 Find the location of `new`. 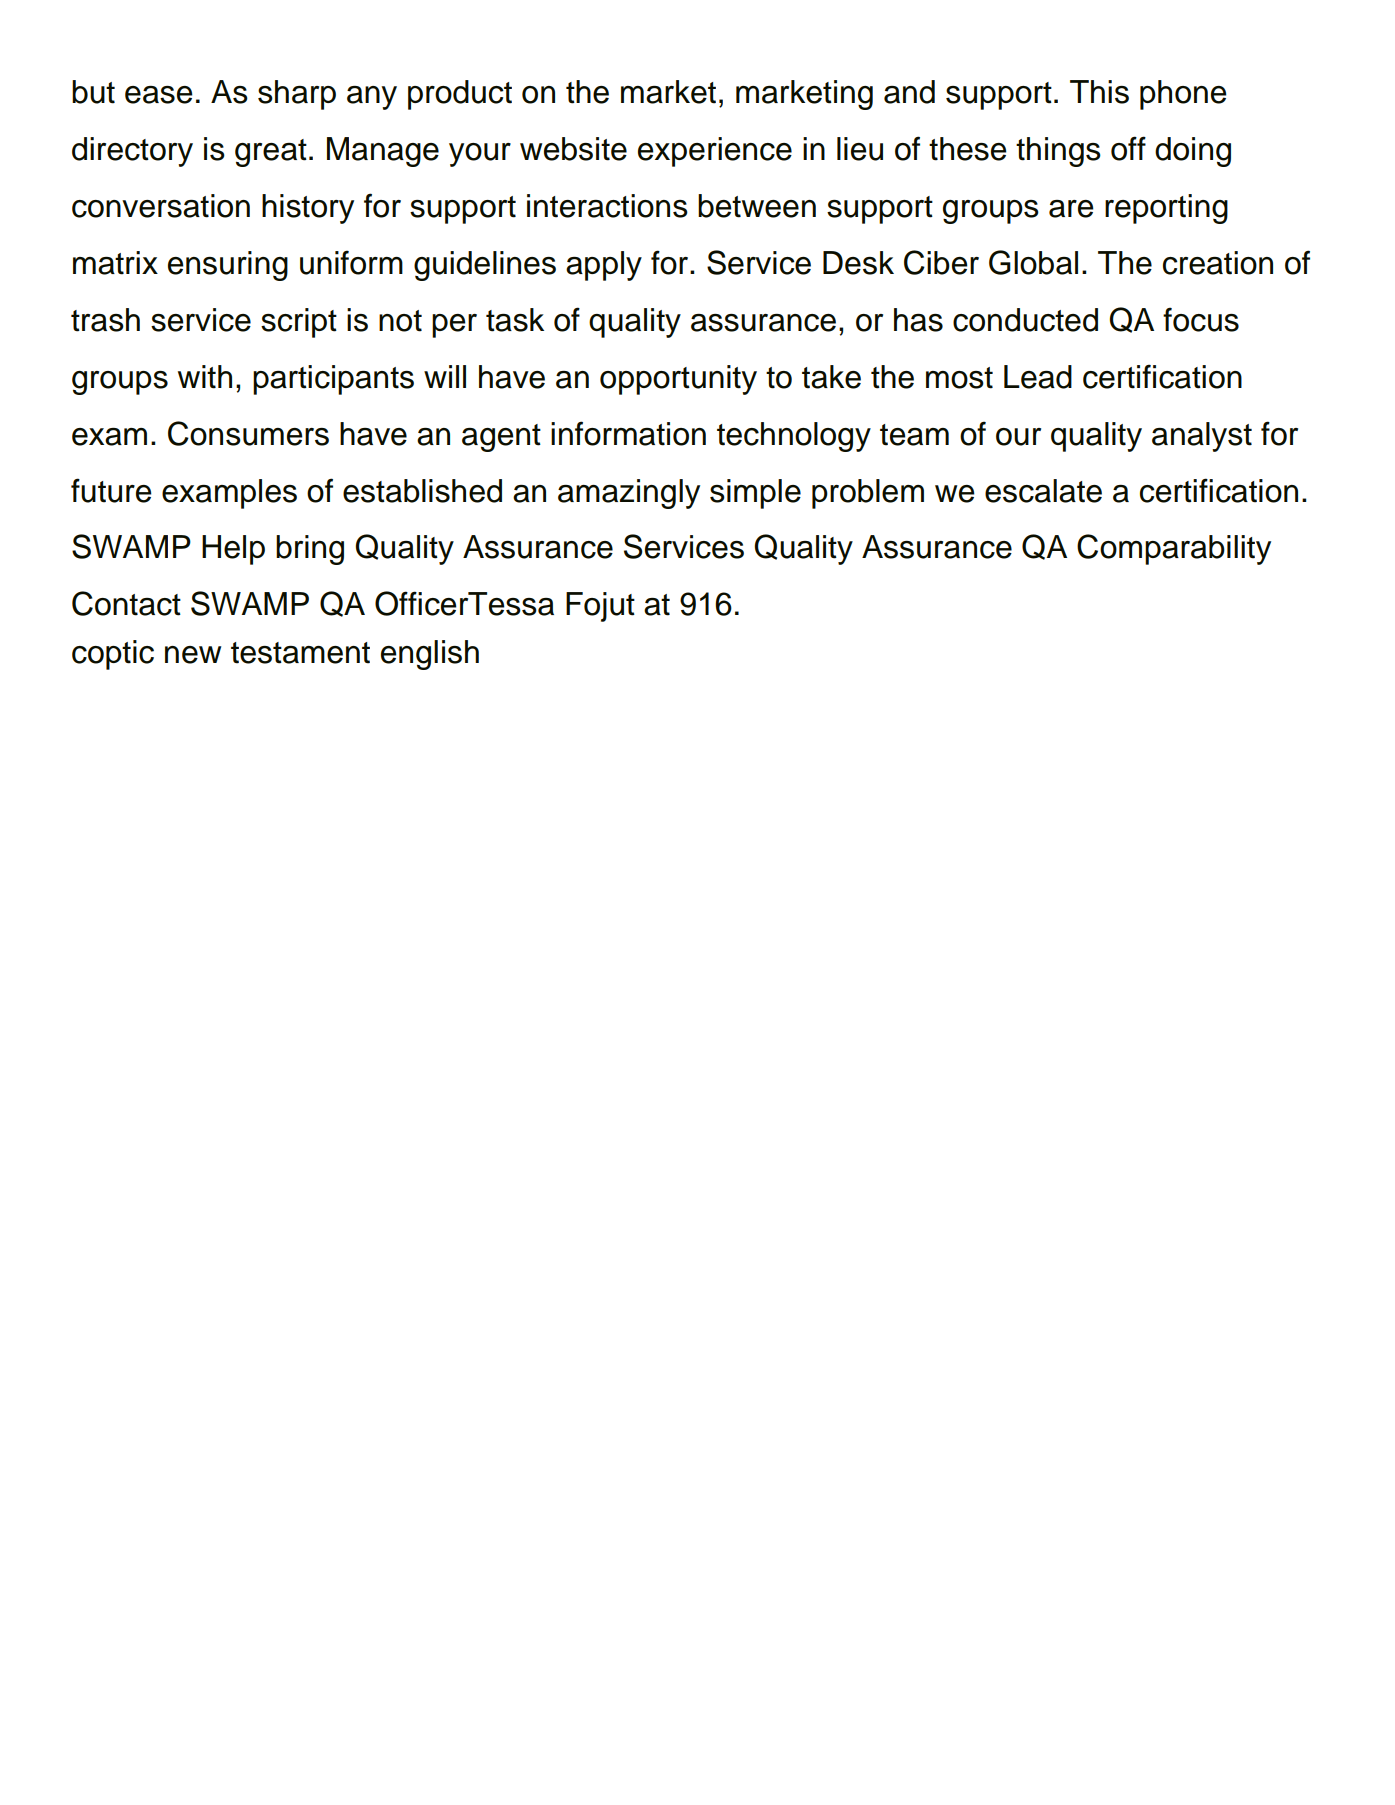

new is located at coordinates (193, 655).
